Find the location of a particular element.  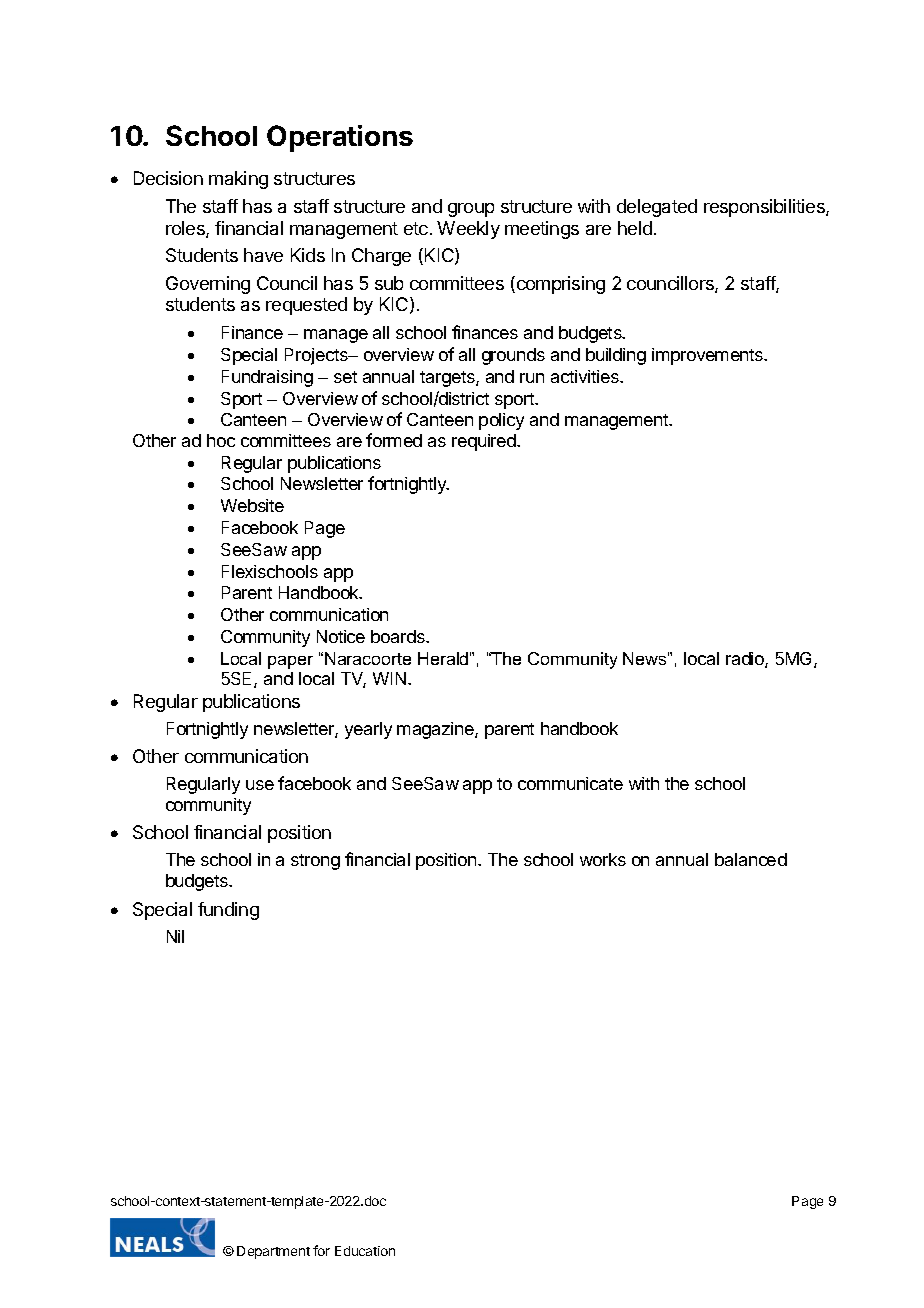

works is located at coordinates (603, 859).
